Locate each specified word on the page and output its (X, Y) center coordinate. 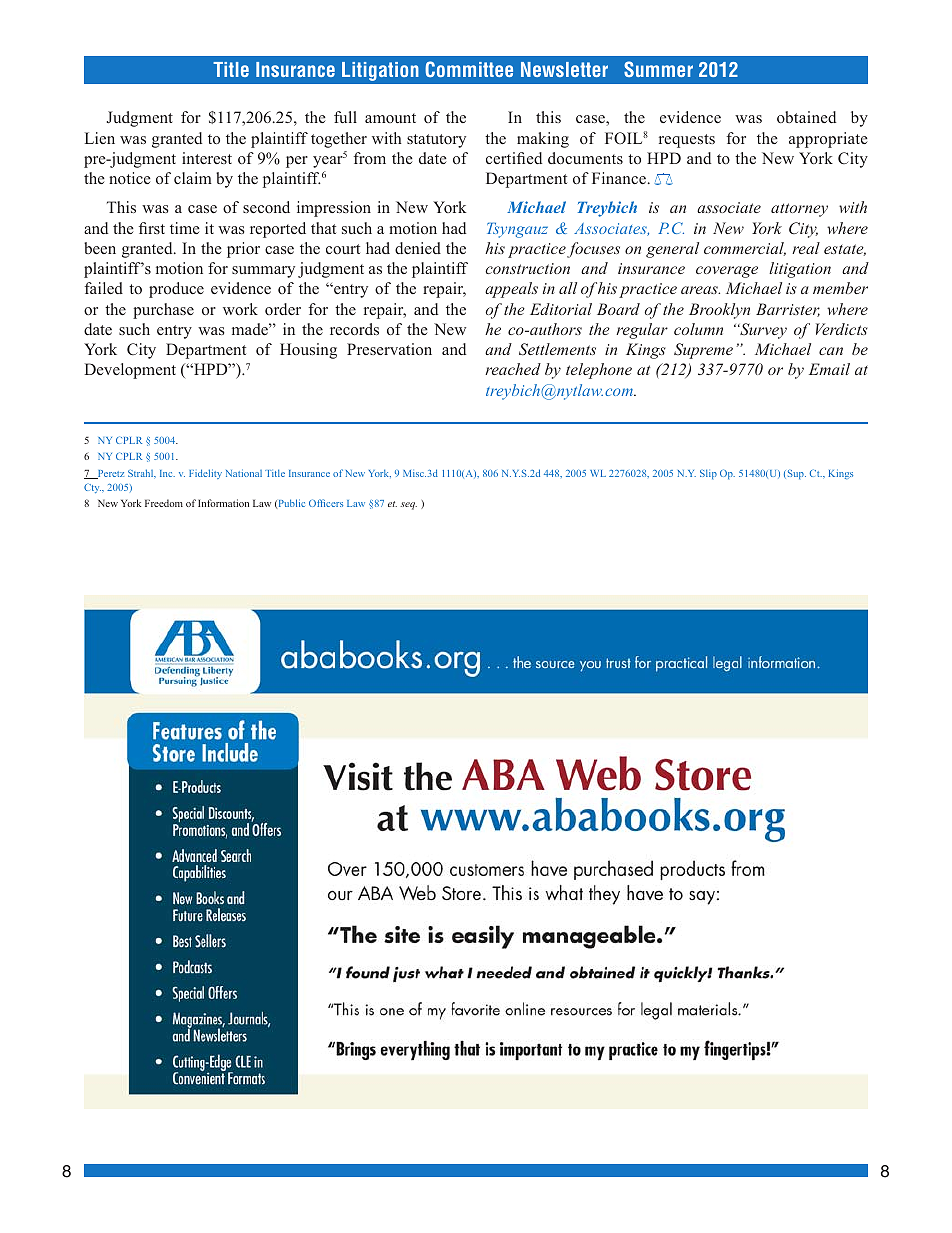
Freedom (164, 503)
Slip (708, 474)
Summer (658, 69)
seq (408, 506)
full (345, 117)
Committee (469, 69)
